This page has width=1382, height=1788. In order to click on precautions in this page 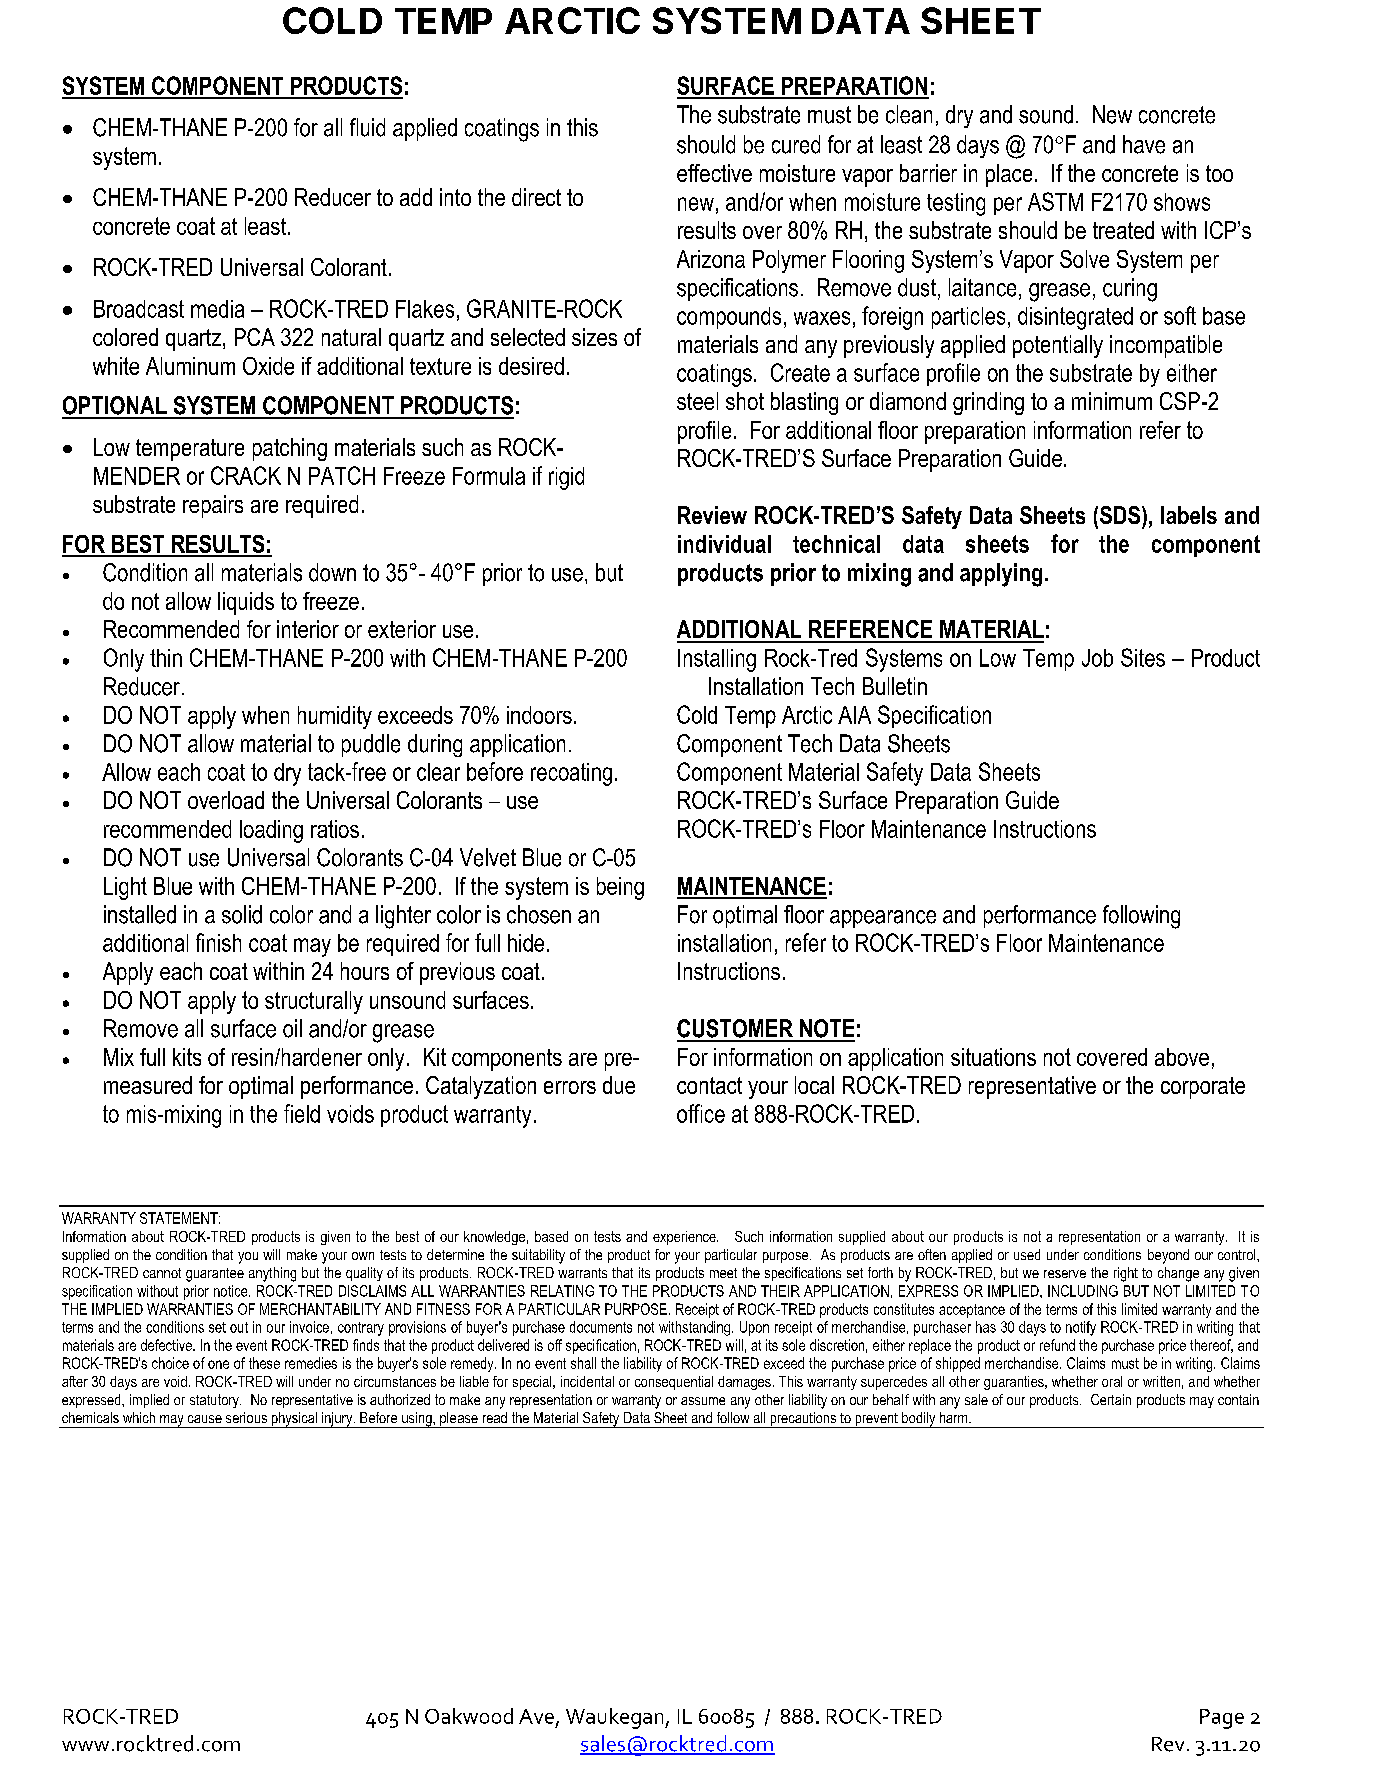, I will do `click(803, 1420)`.
